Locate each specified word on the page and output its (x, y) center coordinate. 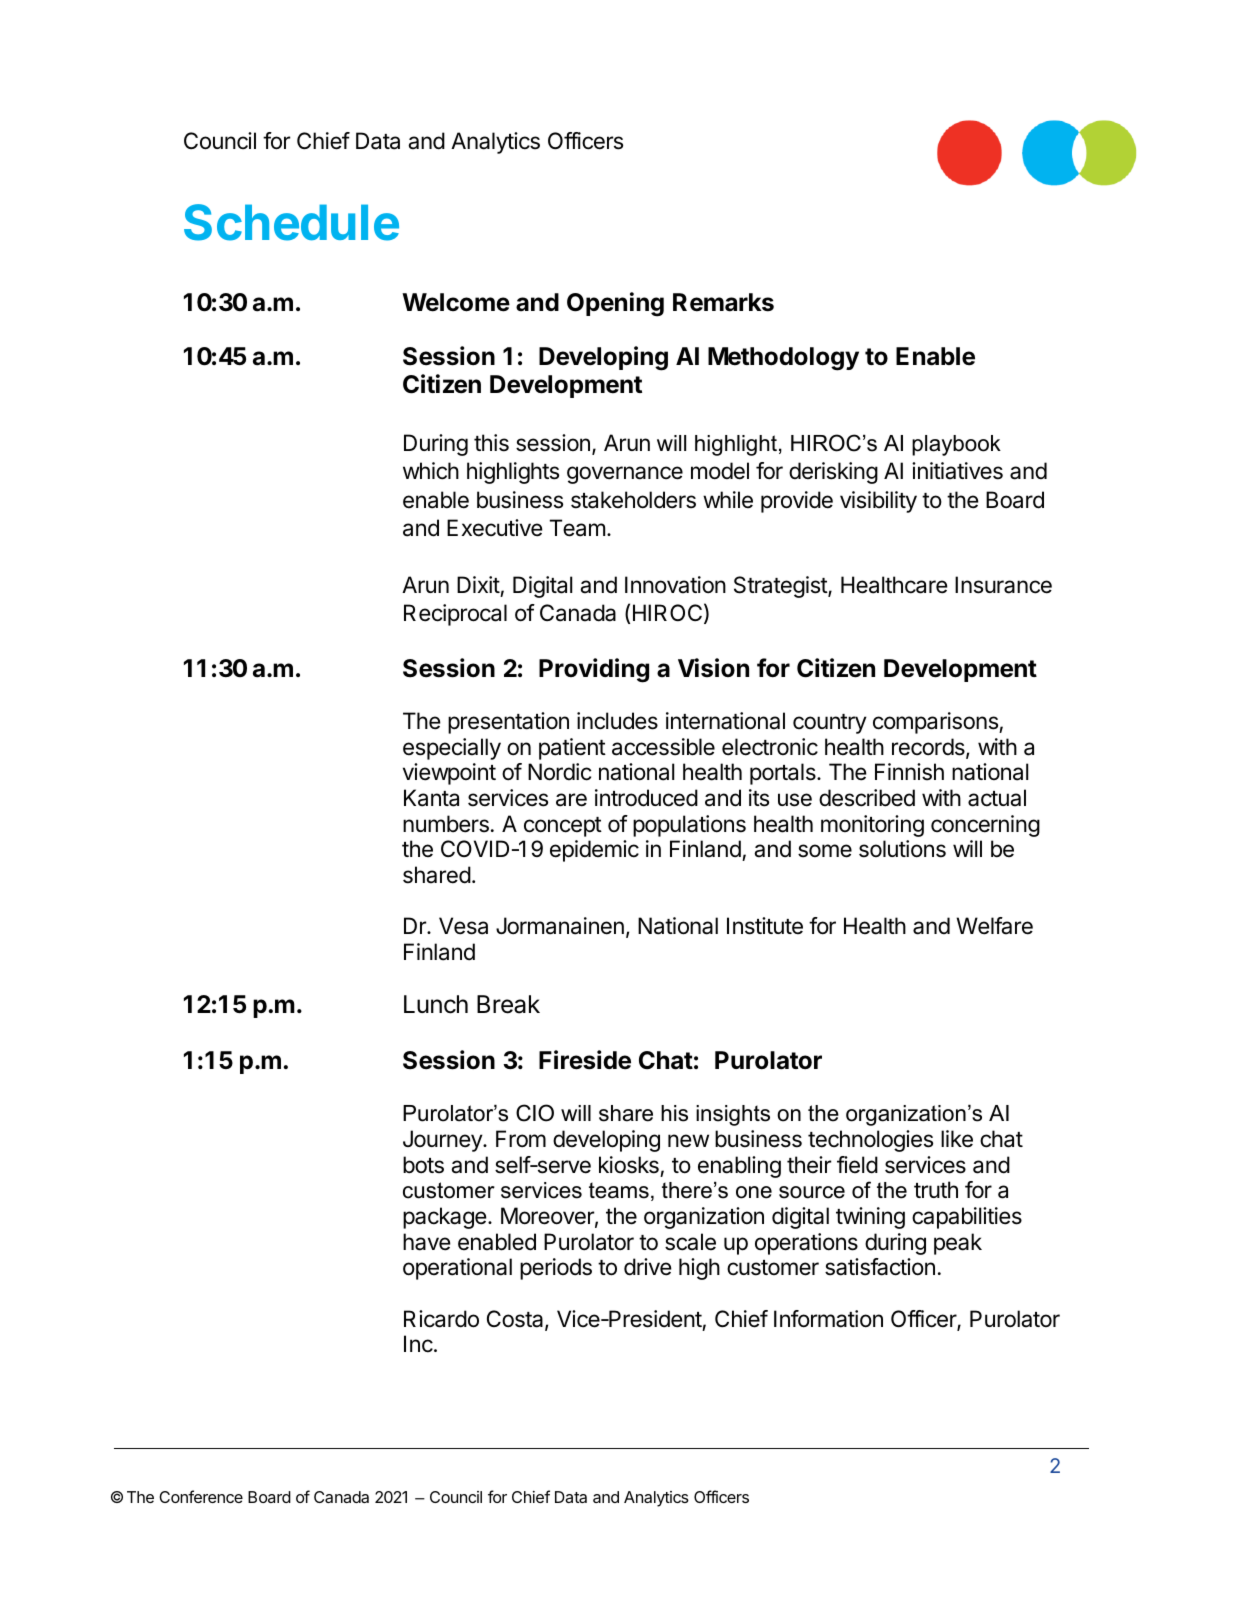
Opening (615, 304)
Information (828, 1319)
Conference (201, 1496)
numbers (446, 824)
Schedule (291, 222)
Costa (516, 1320)
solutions (902, 849)
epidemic (594, 851)
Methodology (783, 359)
